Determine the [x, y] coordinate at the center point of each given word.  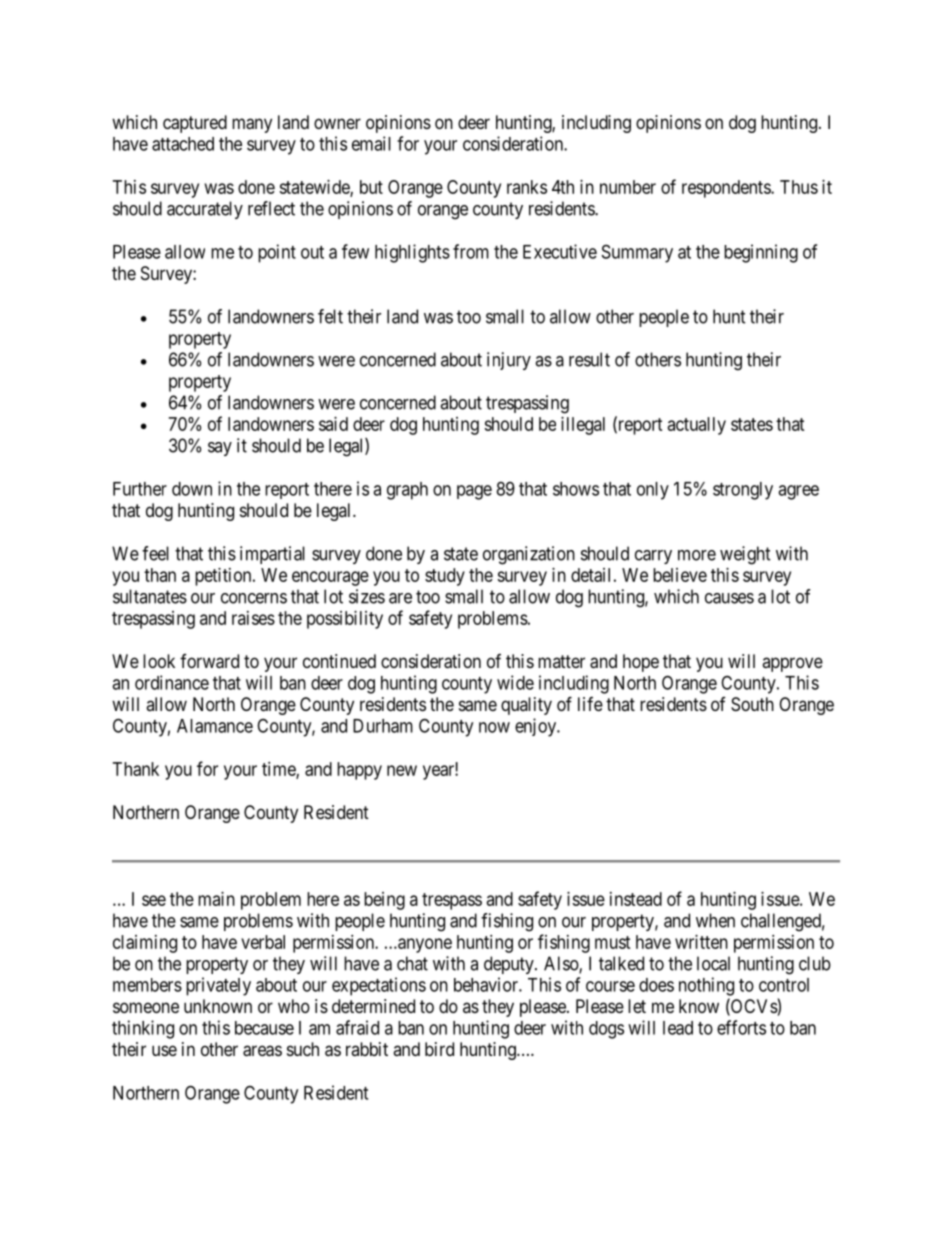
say [220, 449]
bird [439, 1049]
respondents [727, 189]
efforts [741, 1027]
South [752, 704]
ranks [527, 187]
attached [183, 144]
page [474, 492]
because [264, 1028]
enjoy [537, 727]
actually [697, 426]
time [279, 770]
